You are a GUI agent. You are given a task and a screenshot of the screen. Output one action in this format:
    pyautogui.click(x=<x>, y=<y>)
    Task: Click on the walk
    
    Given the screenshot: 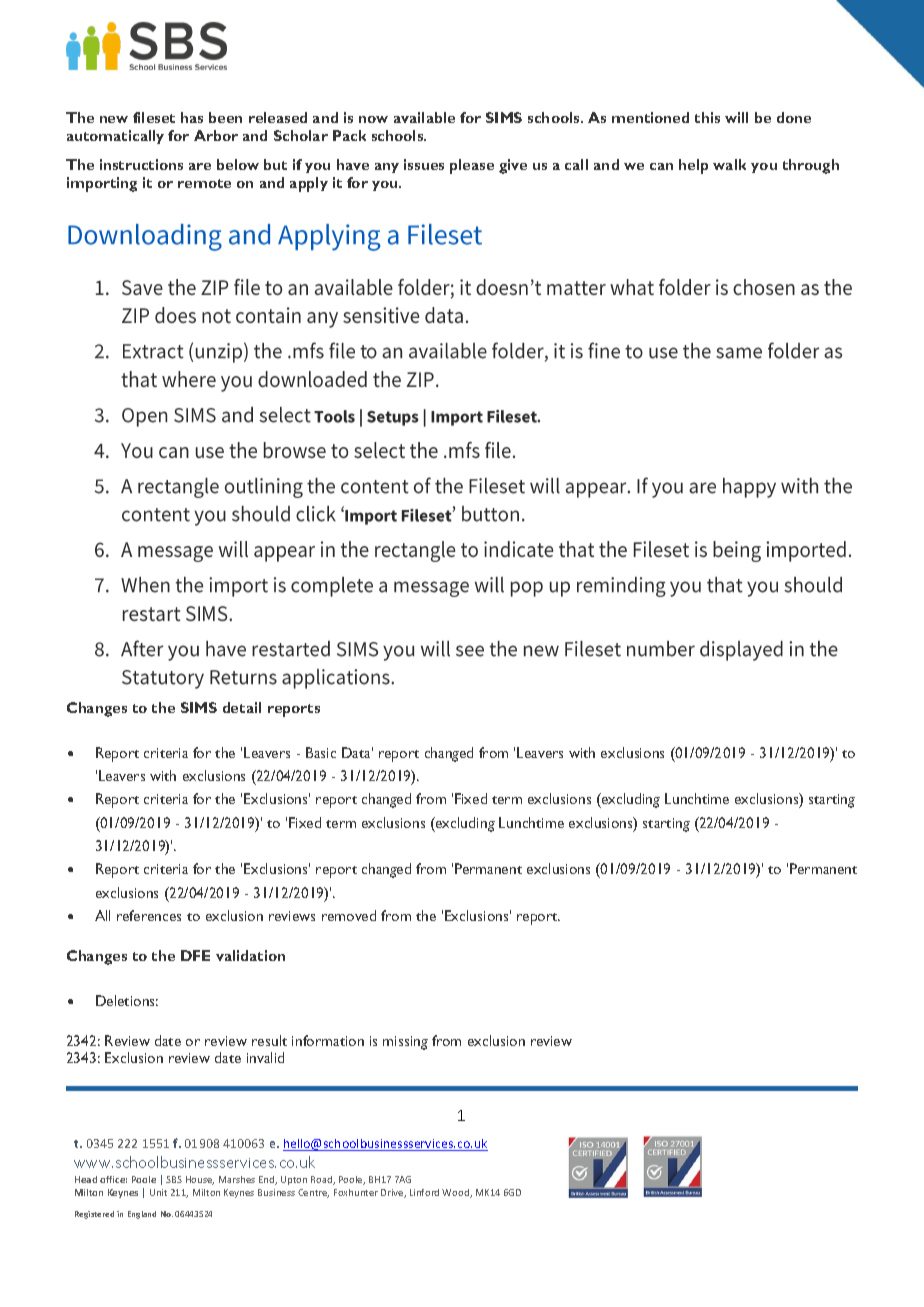 What is the action you would take?
    pyautogui.click(x=729, y=164)
